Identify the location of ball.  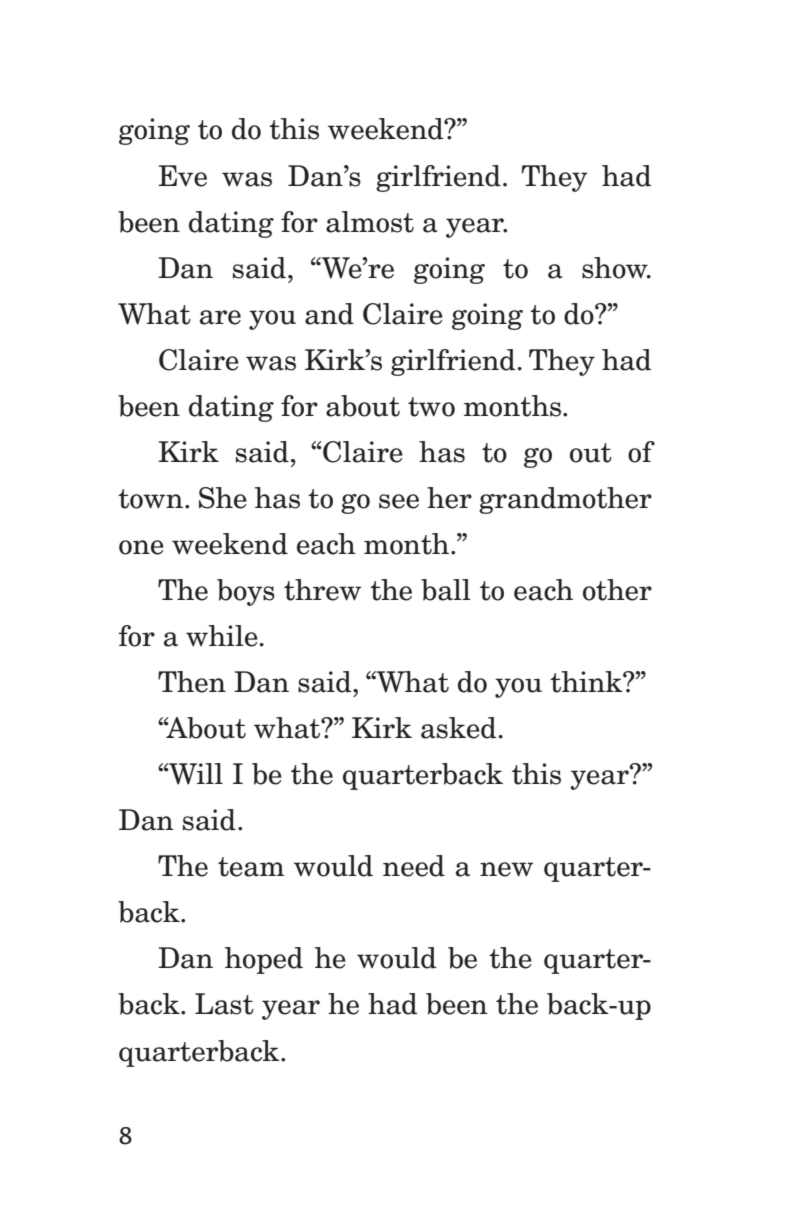
(446, 590).
